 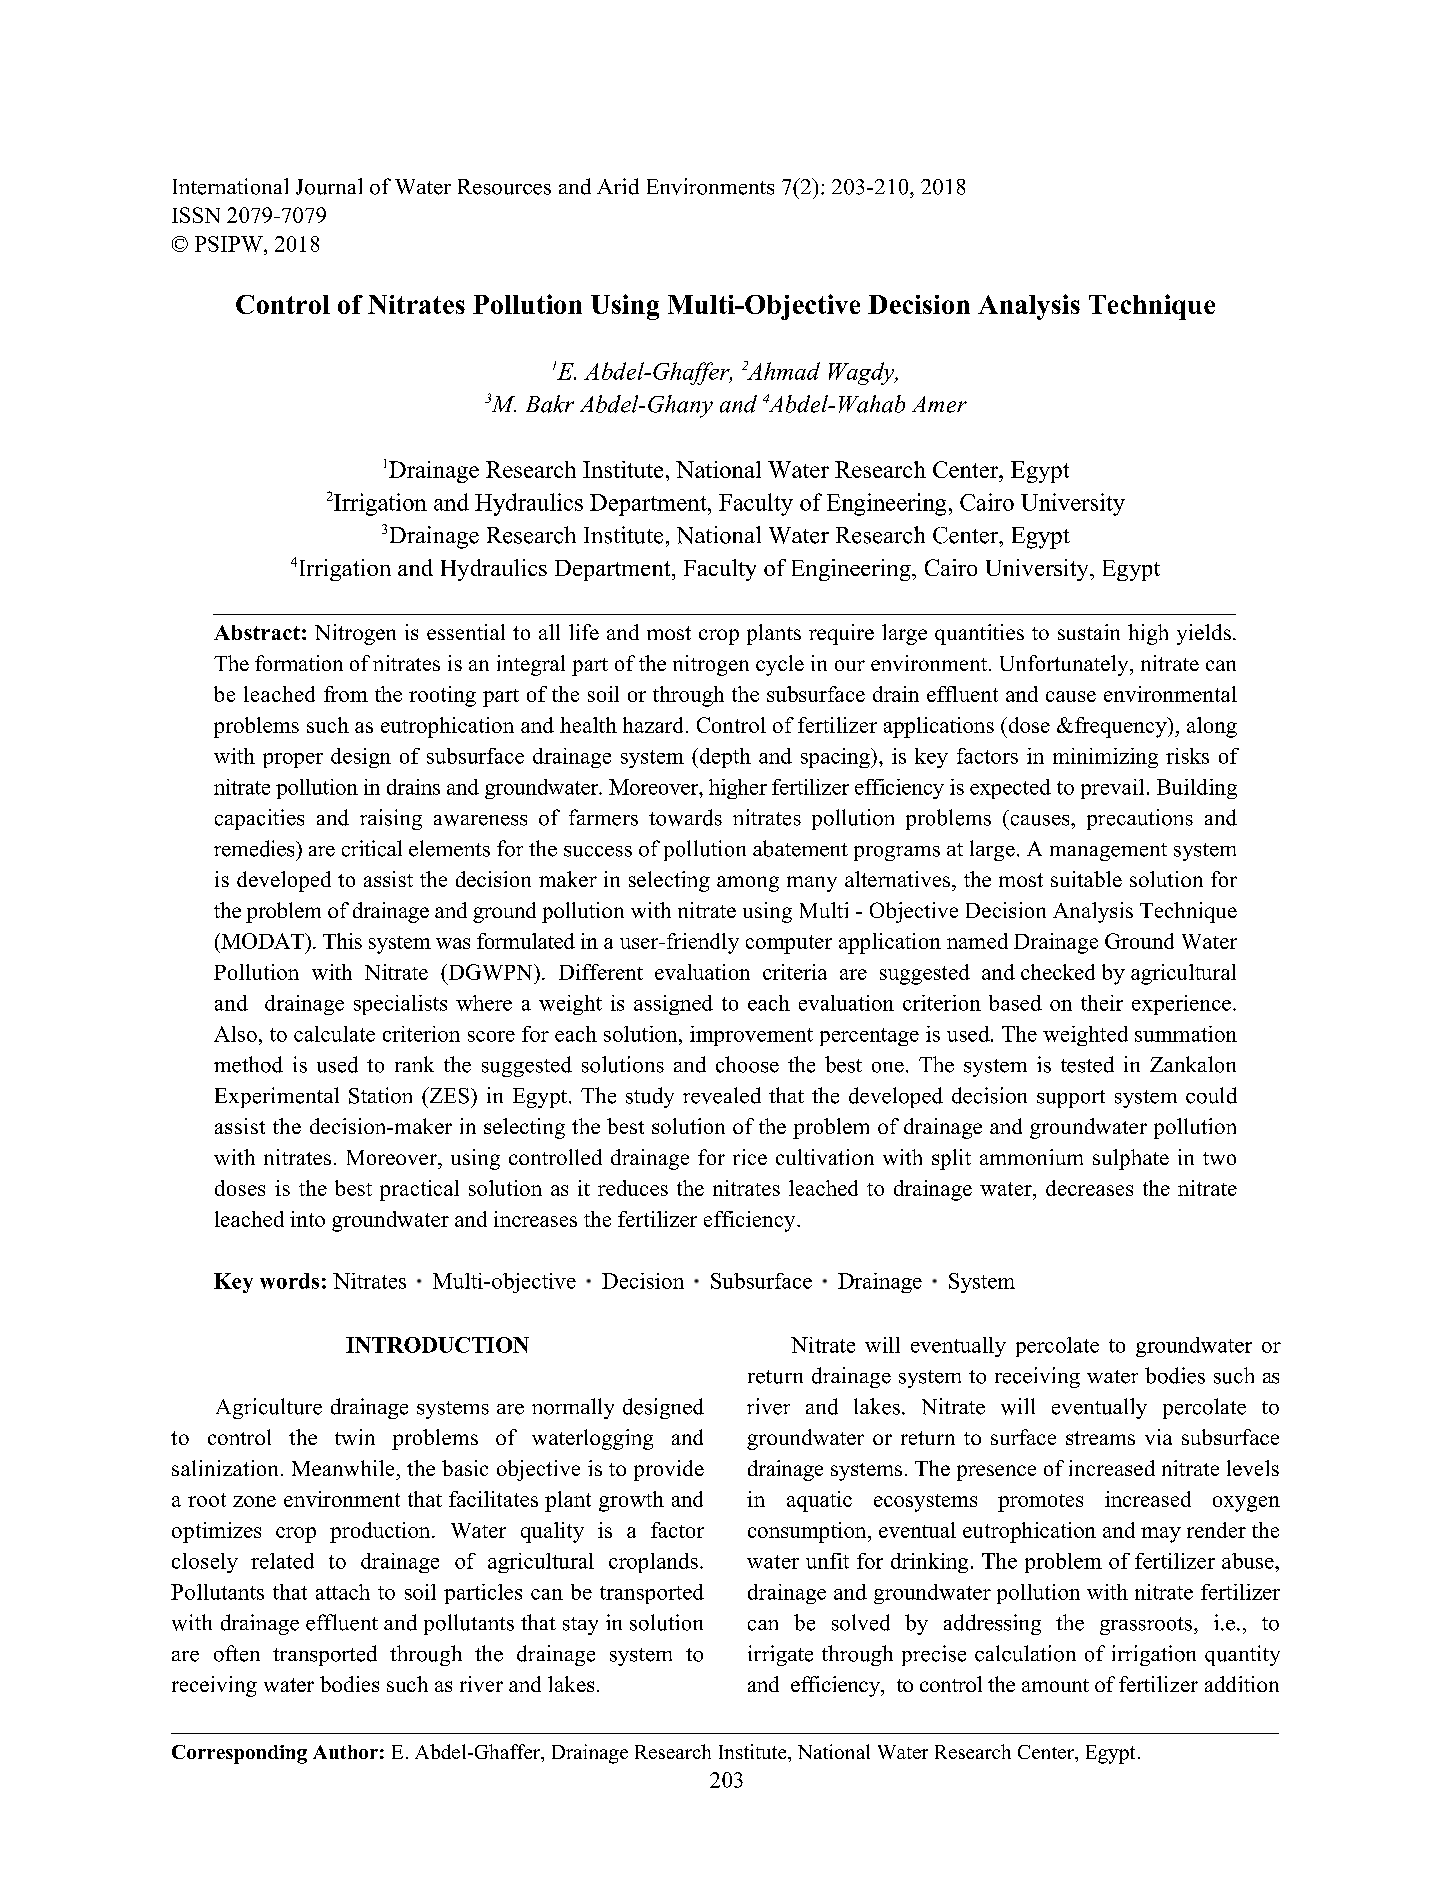 I want to click on Arid, so click(x=618, y=186).
